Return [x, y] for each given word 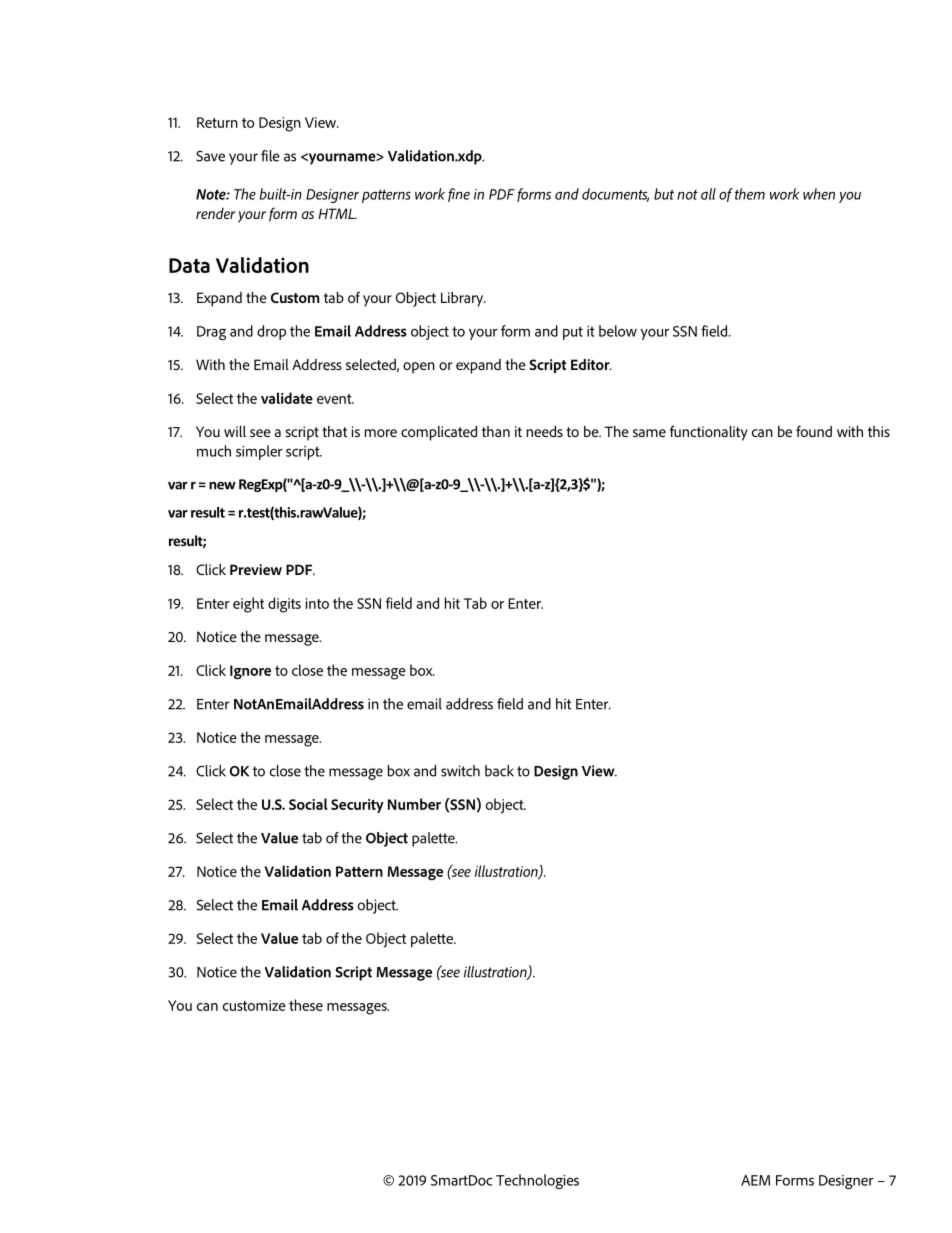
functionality [709, 433]
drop [271, 332]
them [750, 194]
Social [308, 804]
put [573, 333]
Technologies [537, 1181]
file [270, 156]
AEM [755, 1180]
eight [248, 605]
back [499, 771]
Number [414, 804]
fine [459, 195]
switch [460, 771]
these [306, 1005]
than [496, 431]
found [814, 431]
